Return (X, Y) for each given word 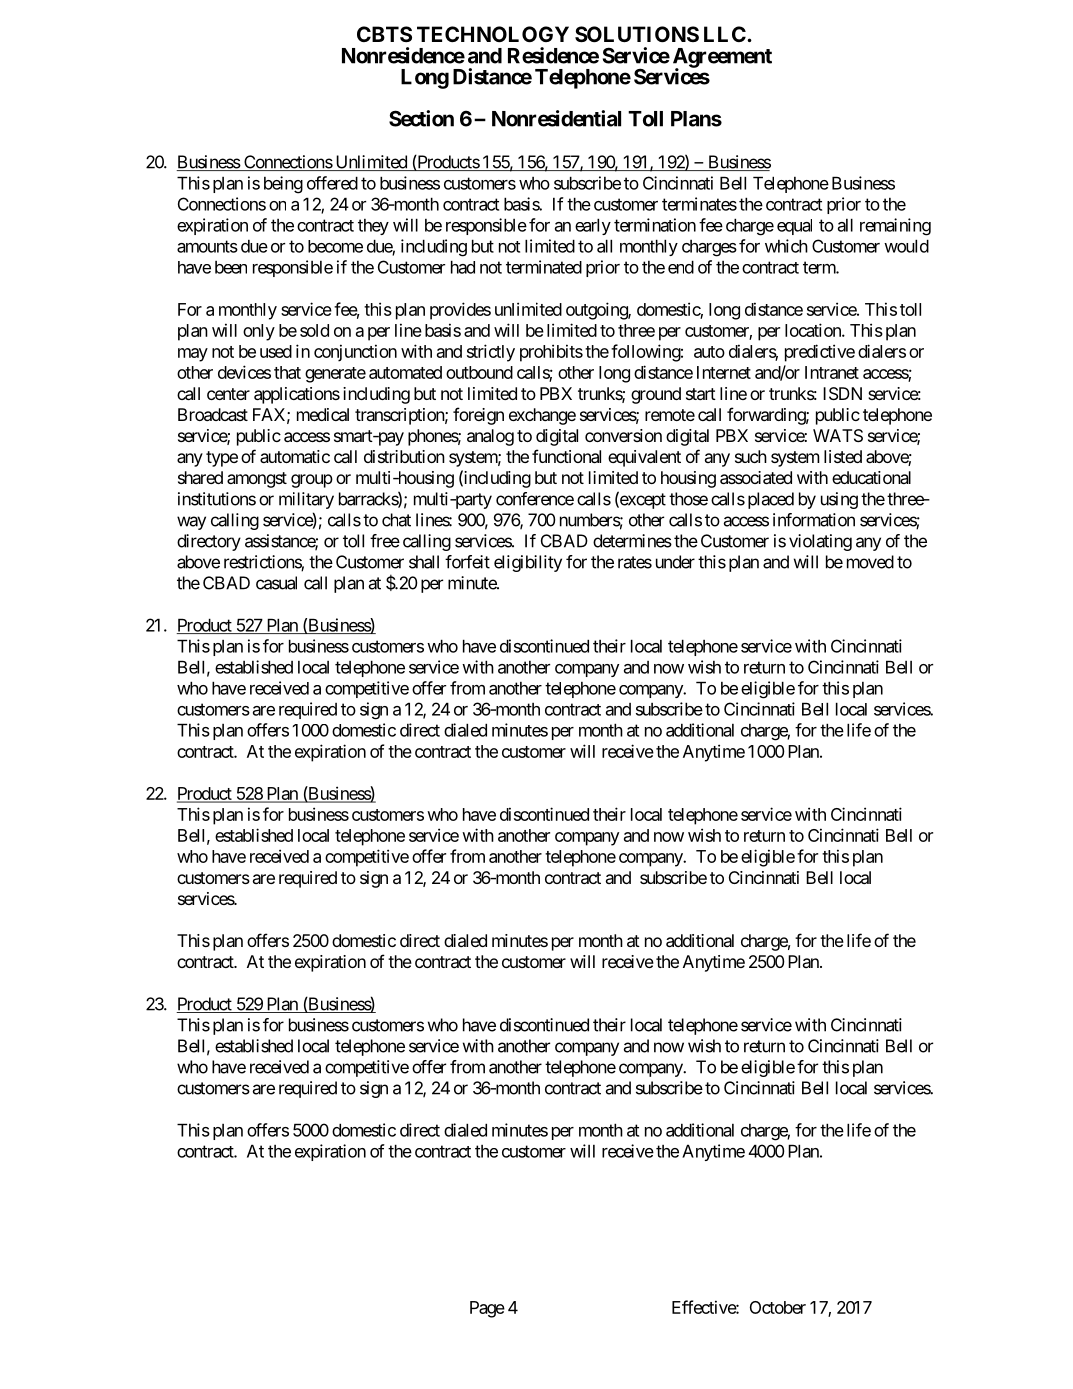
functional (566, 456)
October (778, 1307)
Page (487, 1309)
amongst (257, 480)
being (283, 185)
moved (870, 562)
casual (276, 583)
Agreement (722, 59)
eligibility (528, 563)
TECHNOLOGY (493, 34)
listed (843, 456)
